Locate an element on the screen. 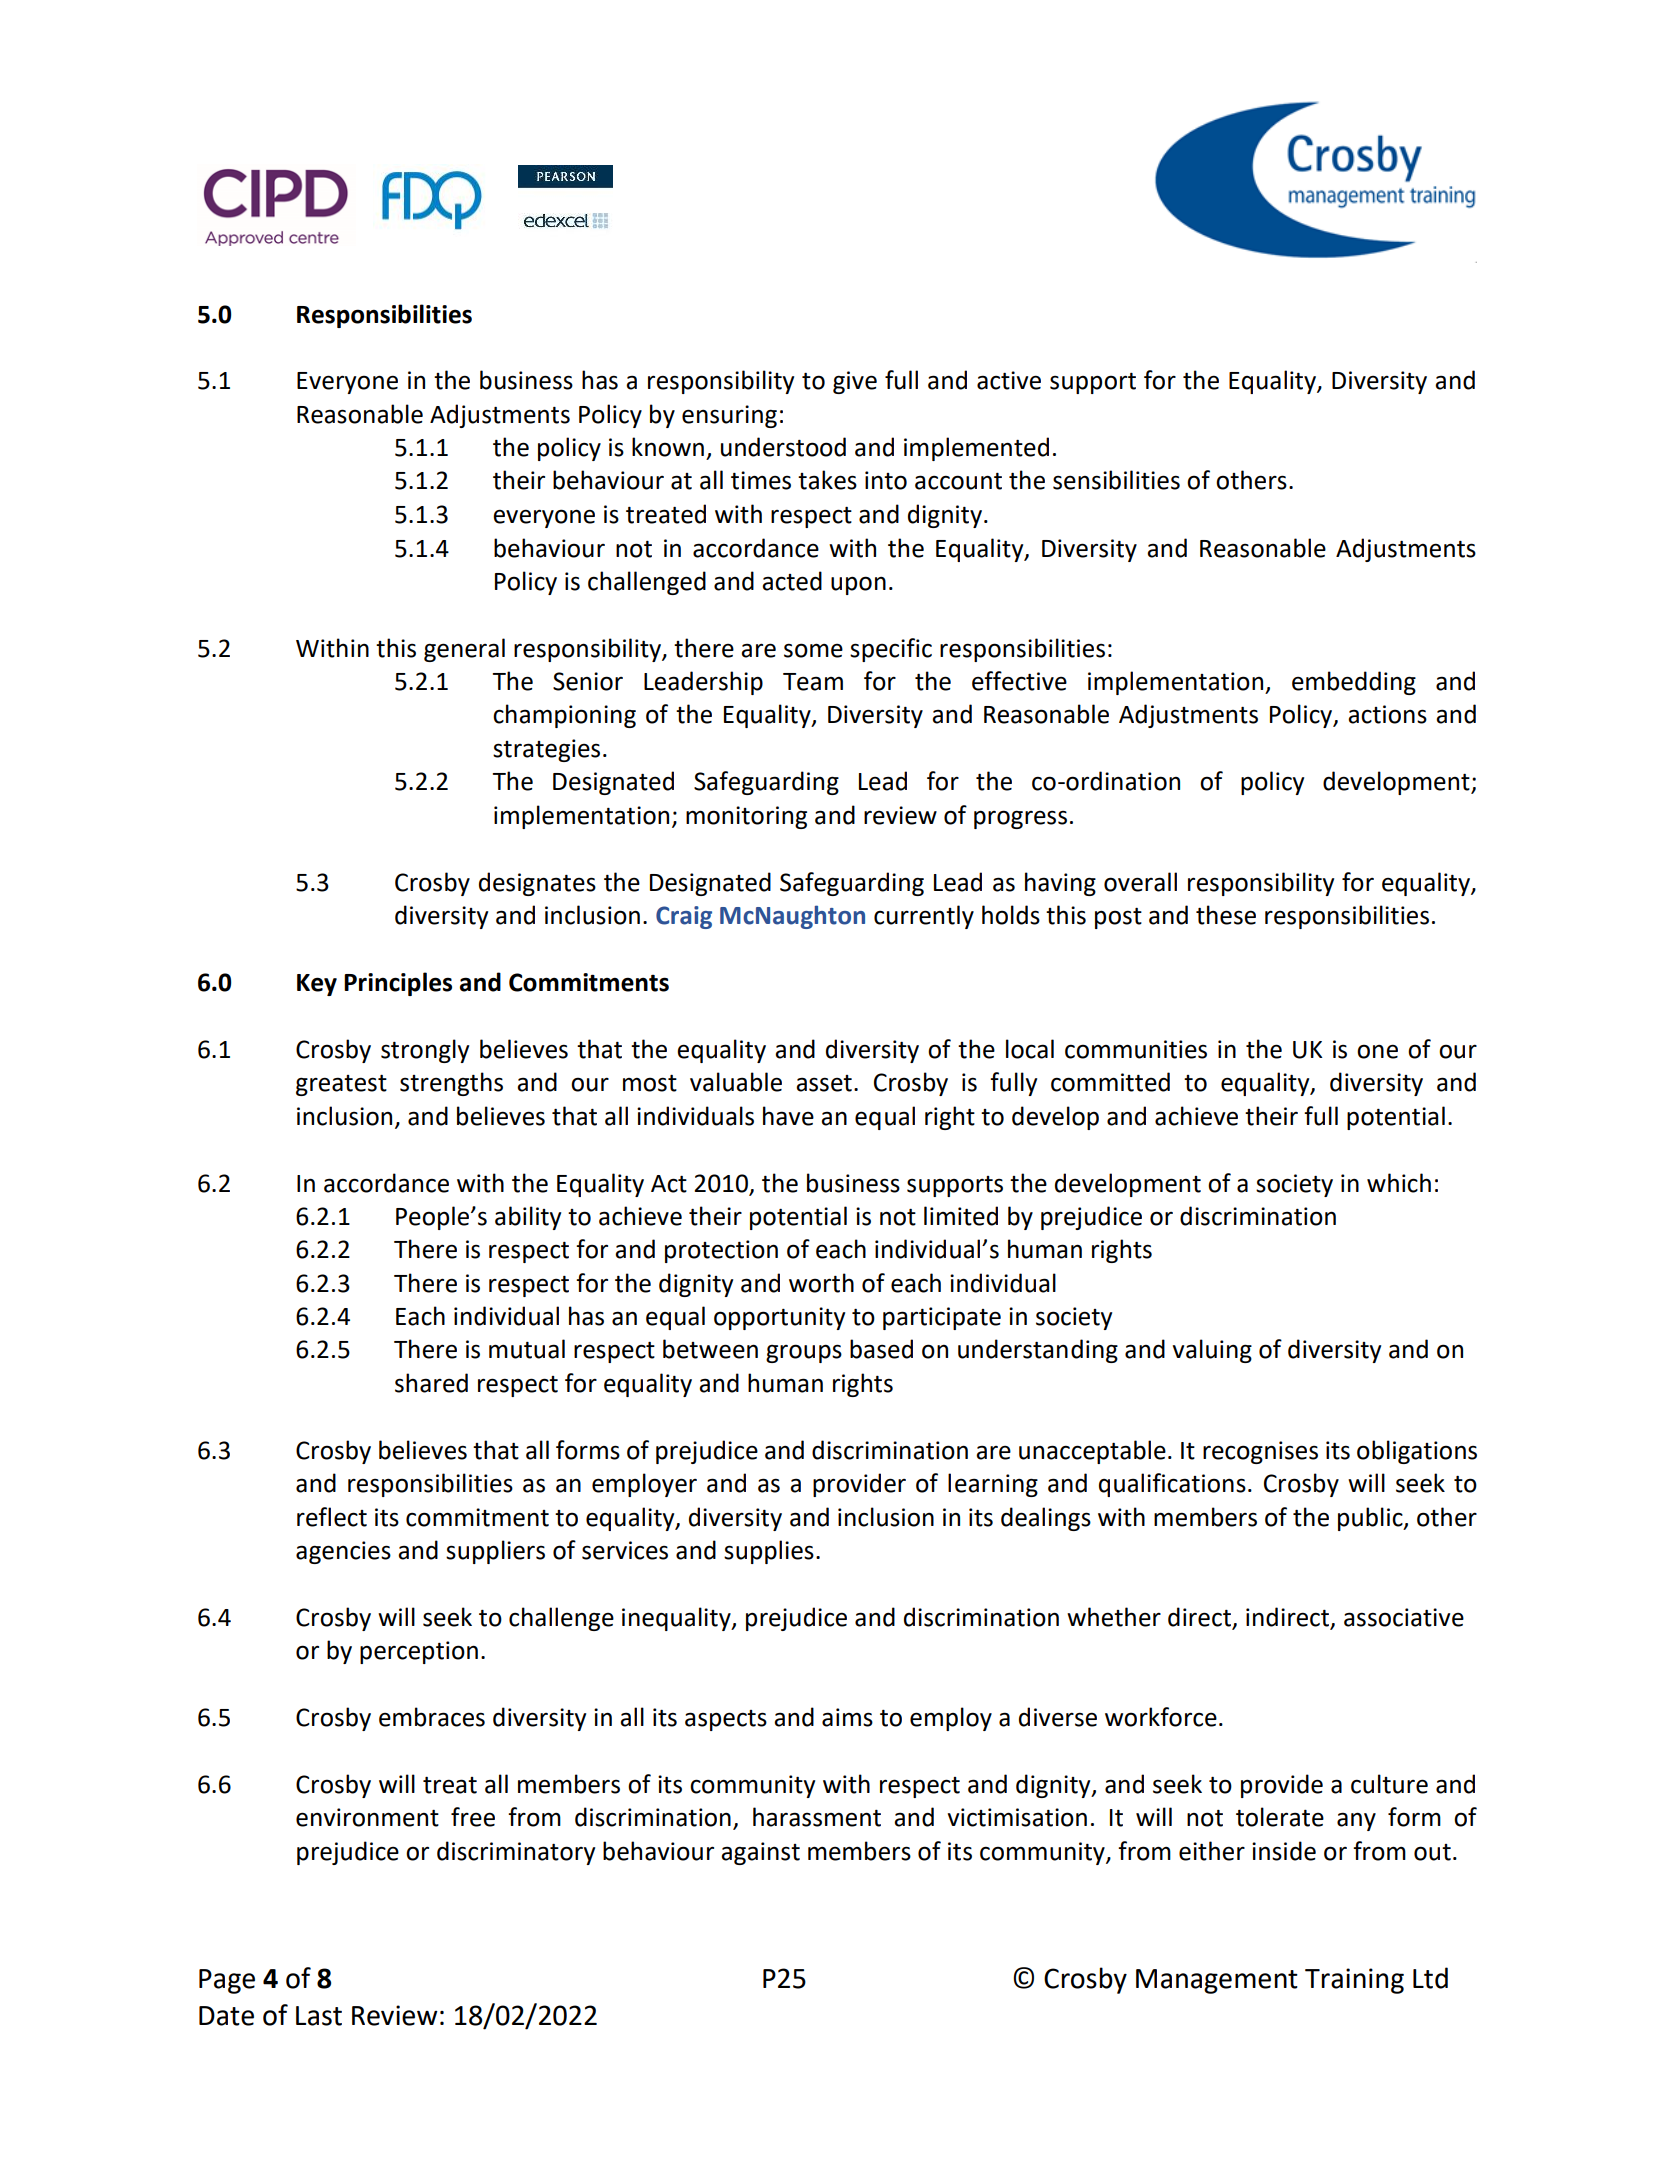 The image size is (1675, 2168). worth is located at coordinates (821, 1283).
